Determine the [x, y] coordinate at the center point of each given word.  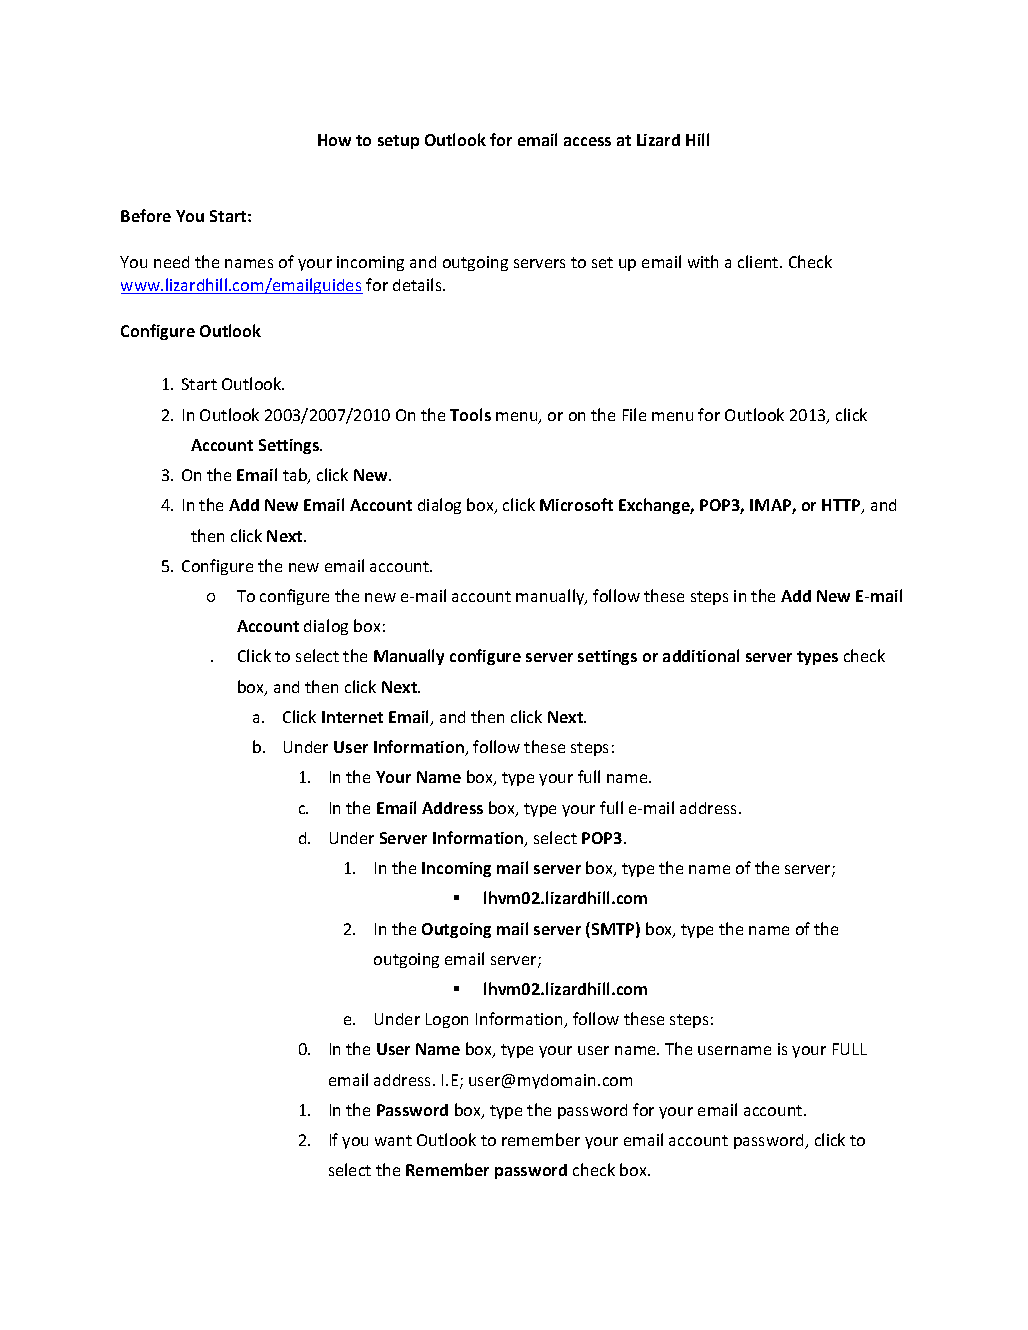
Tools [470, 414]
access [587, 141]
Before [146, 215]
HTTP [842, 506]
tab [296, 476]
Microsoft [576, 504]
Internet [352, 717]
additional [701, 655]
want [393, 1140]
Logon [447, 1020]
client [759, 261]
